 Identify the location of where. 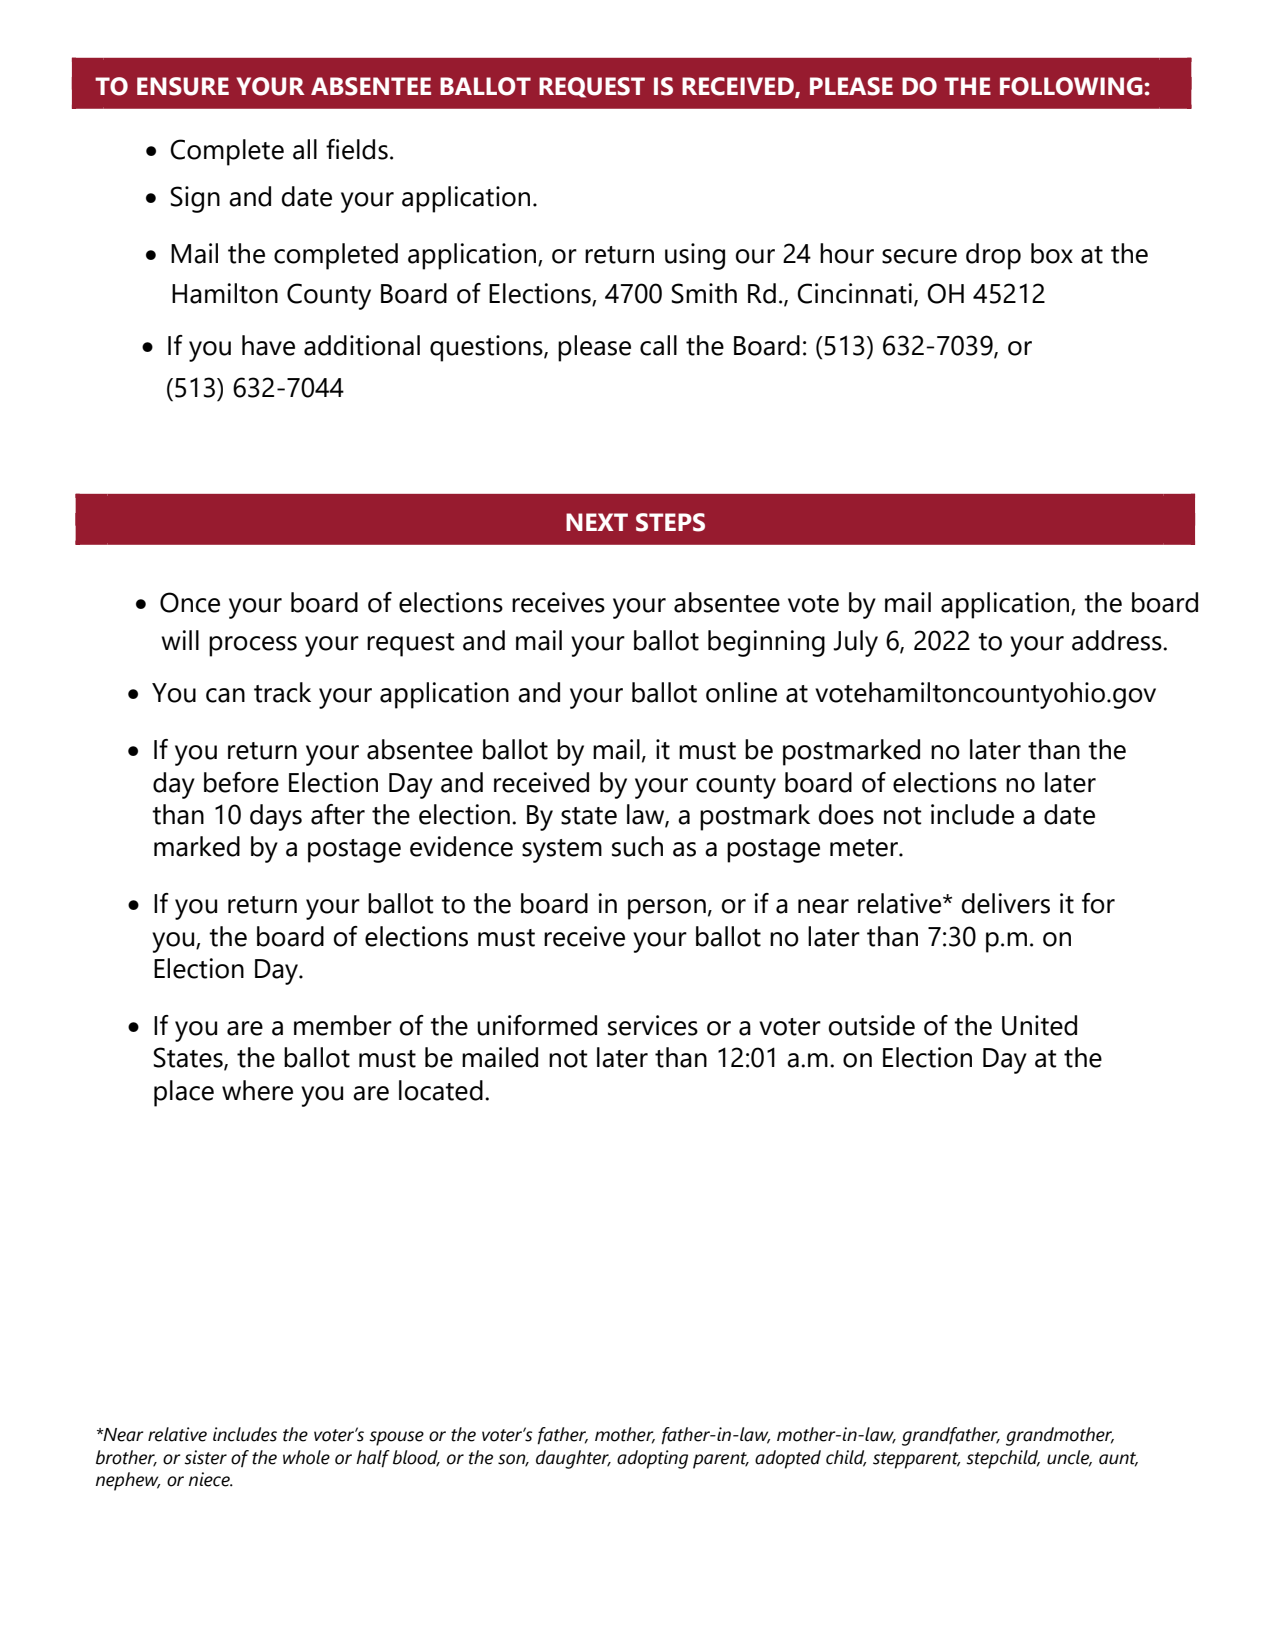
(257, 1090).
